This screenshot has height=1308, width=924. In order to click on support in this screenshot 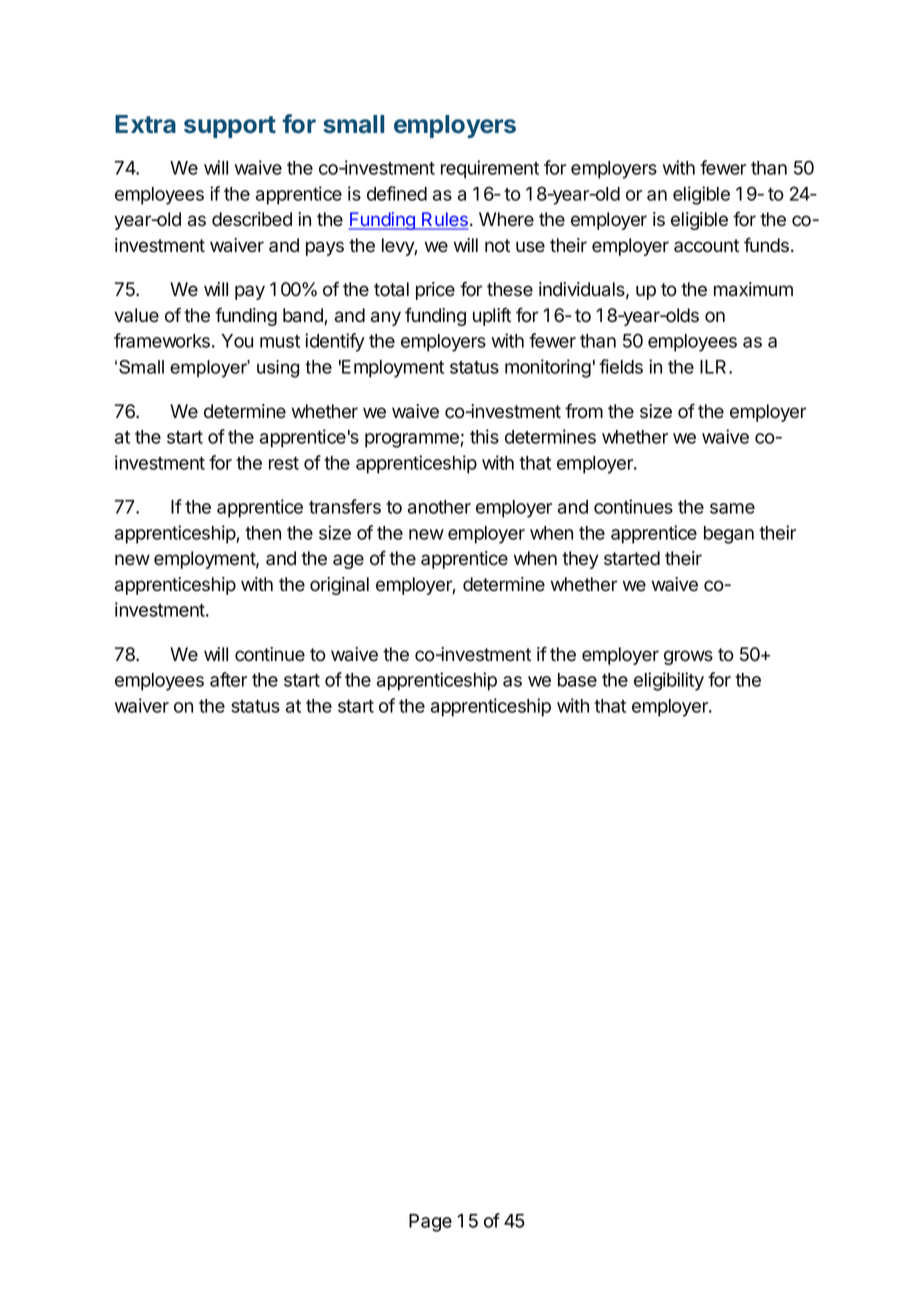, I will do `click(230, 127)`.
